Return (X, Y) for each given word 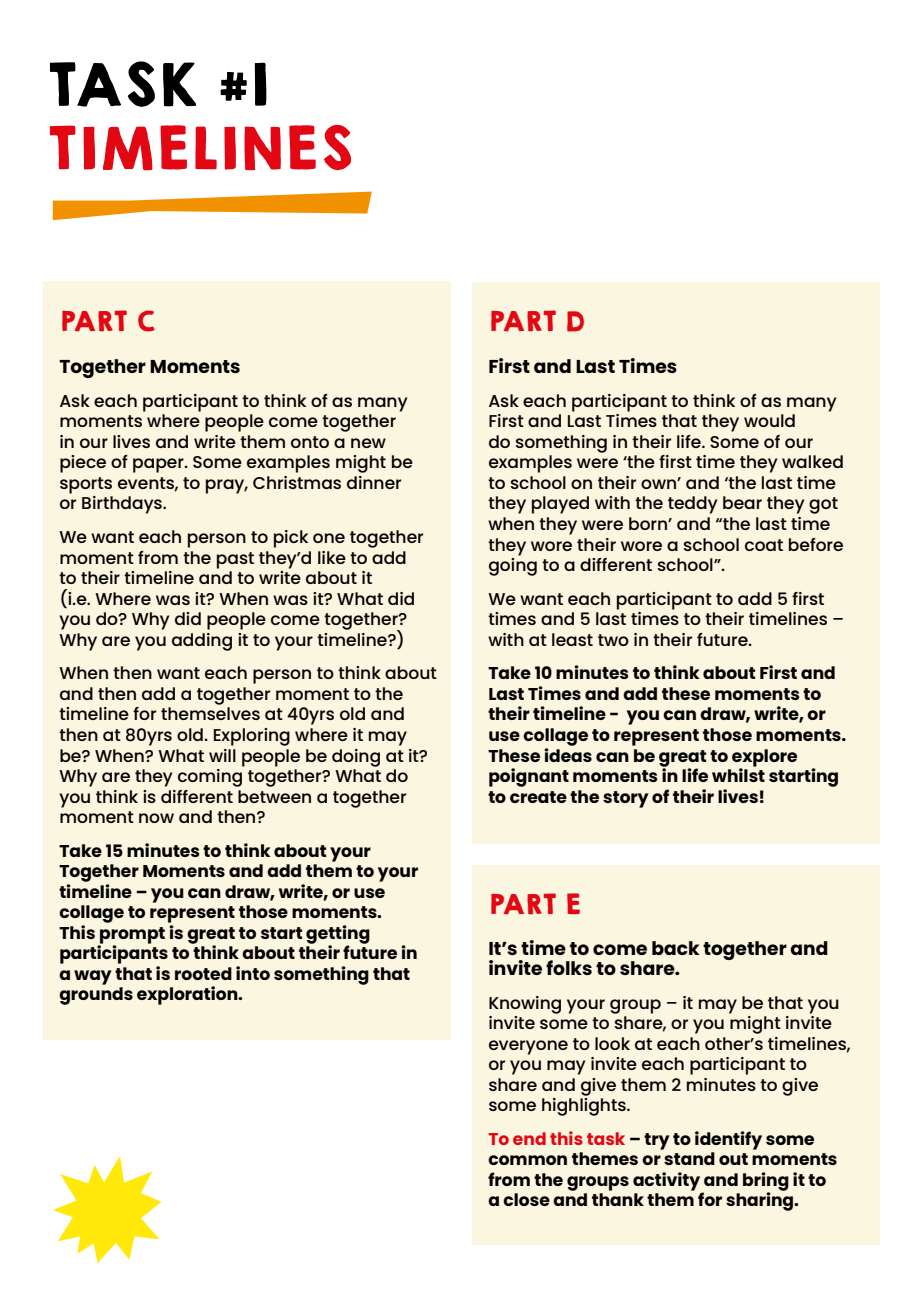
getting (338, 935)
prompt (131, 936)
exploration (188, 995)
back (676, 948)
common (527, 1160)
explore (764, 759)
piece (83, 464)
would (769, 420)
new (368, 443)
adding (202, 642)
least (572, 639)
